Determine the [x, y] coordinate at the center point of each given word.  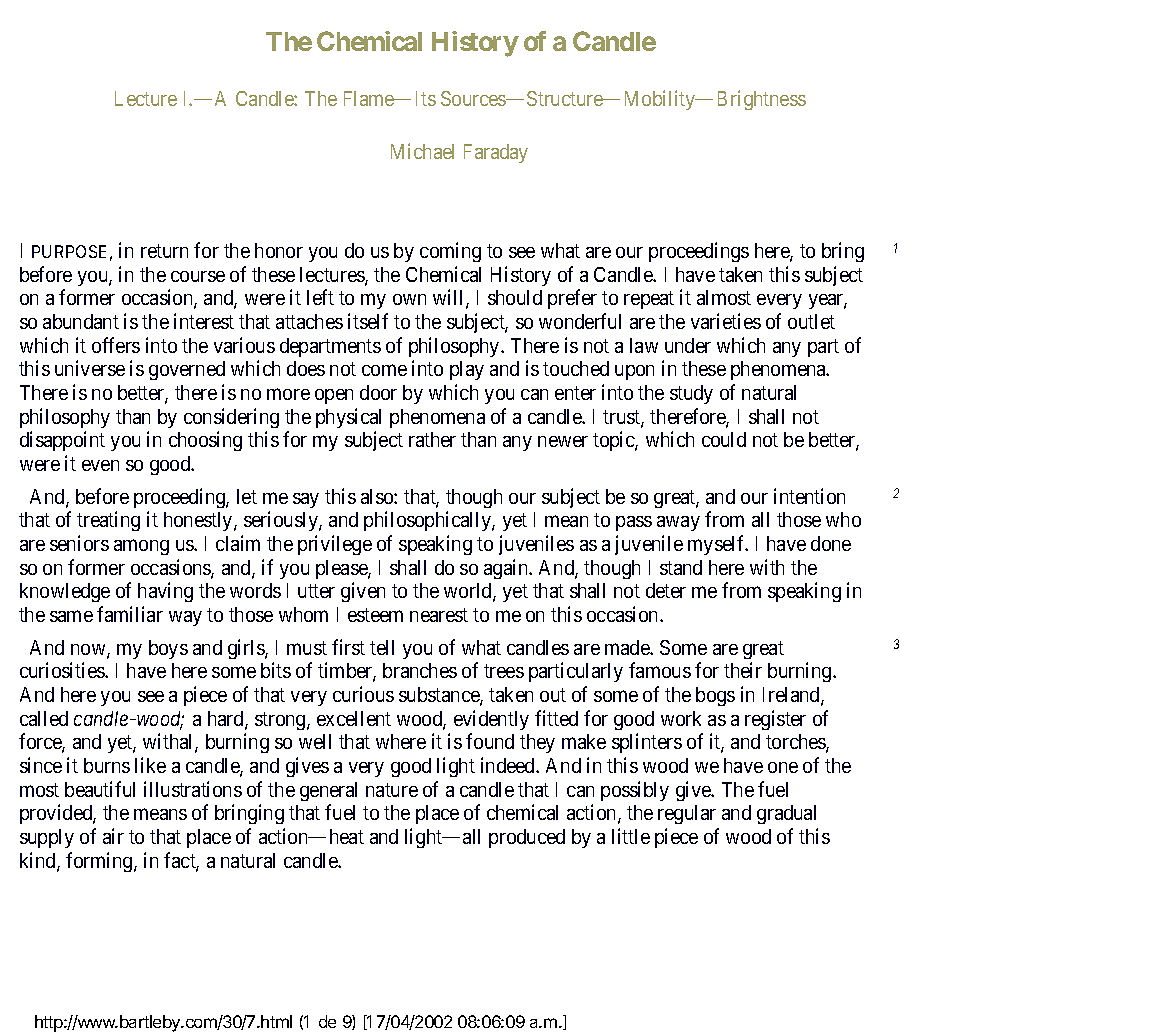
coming [450, 252]
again [507, 569]
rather [432, 439]
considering [231, 418]
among [141, 547]
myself [718, 545]
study [691, 394]
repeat [649, 300]
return [164, 251]
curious [363, 694]
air [113, 836]
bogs [715, 696]
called [44, 718]
